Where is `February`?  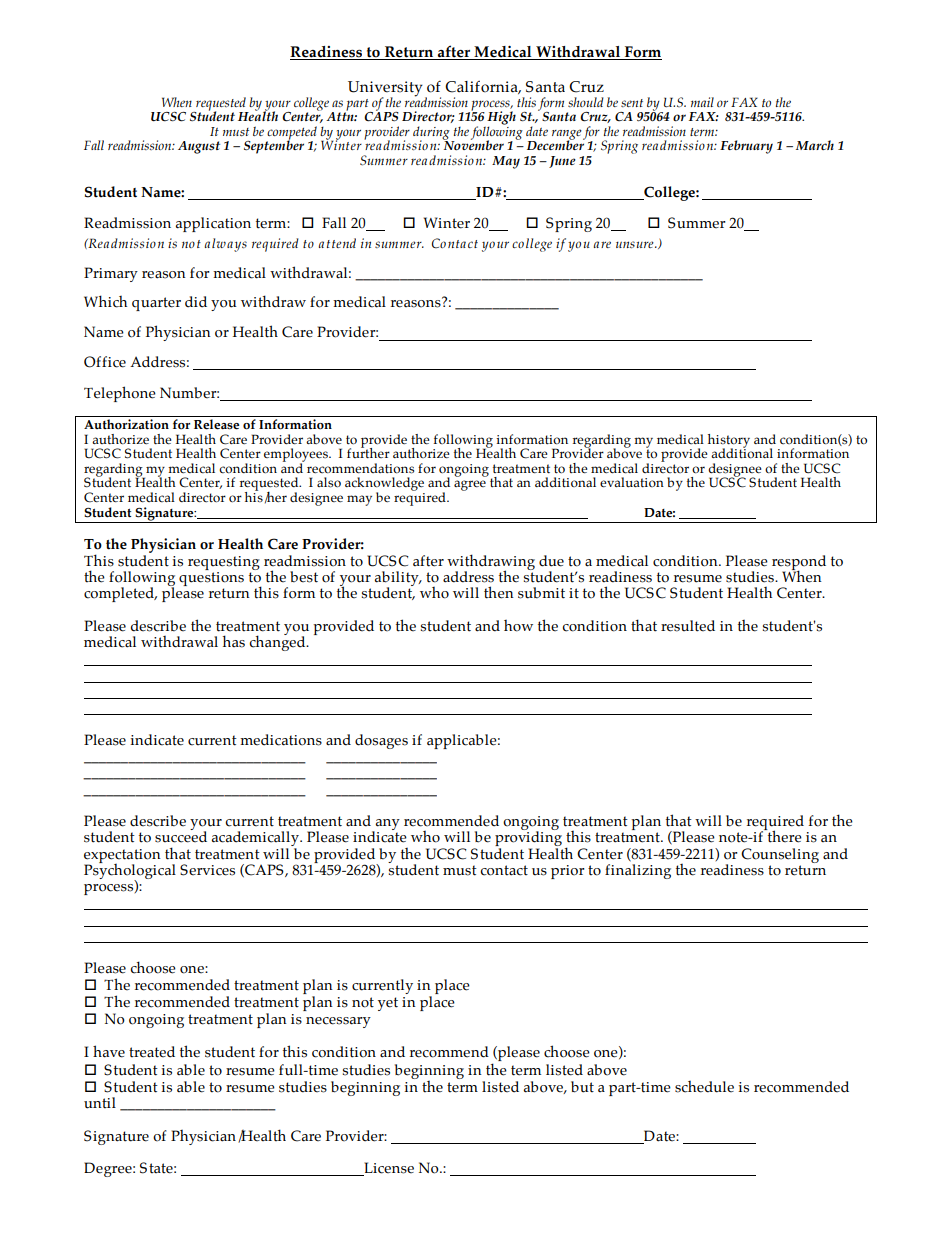 February is located at coordinates (746, 147).
